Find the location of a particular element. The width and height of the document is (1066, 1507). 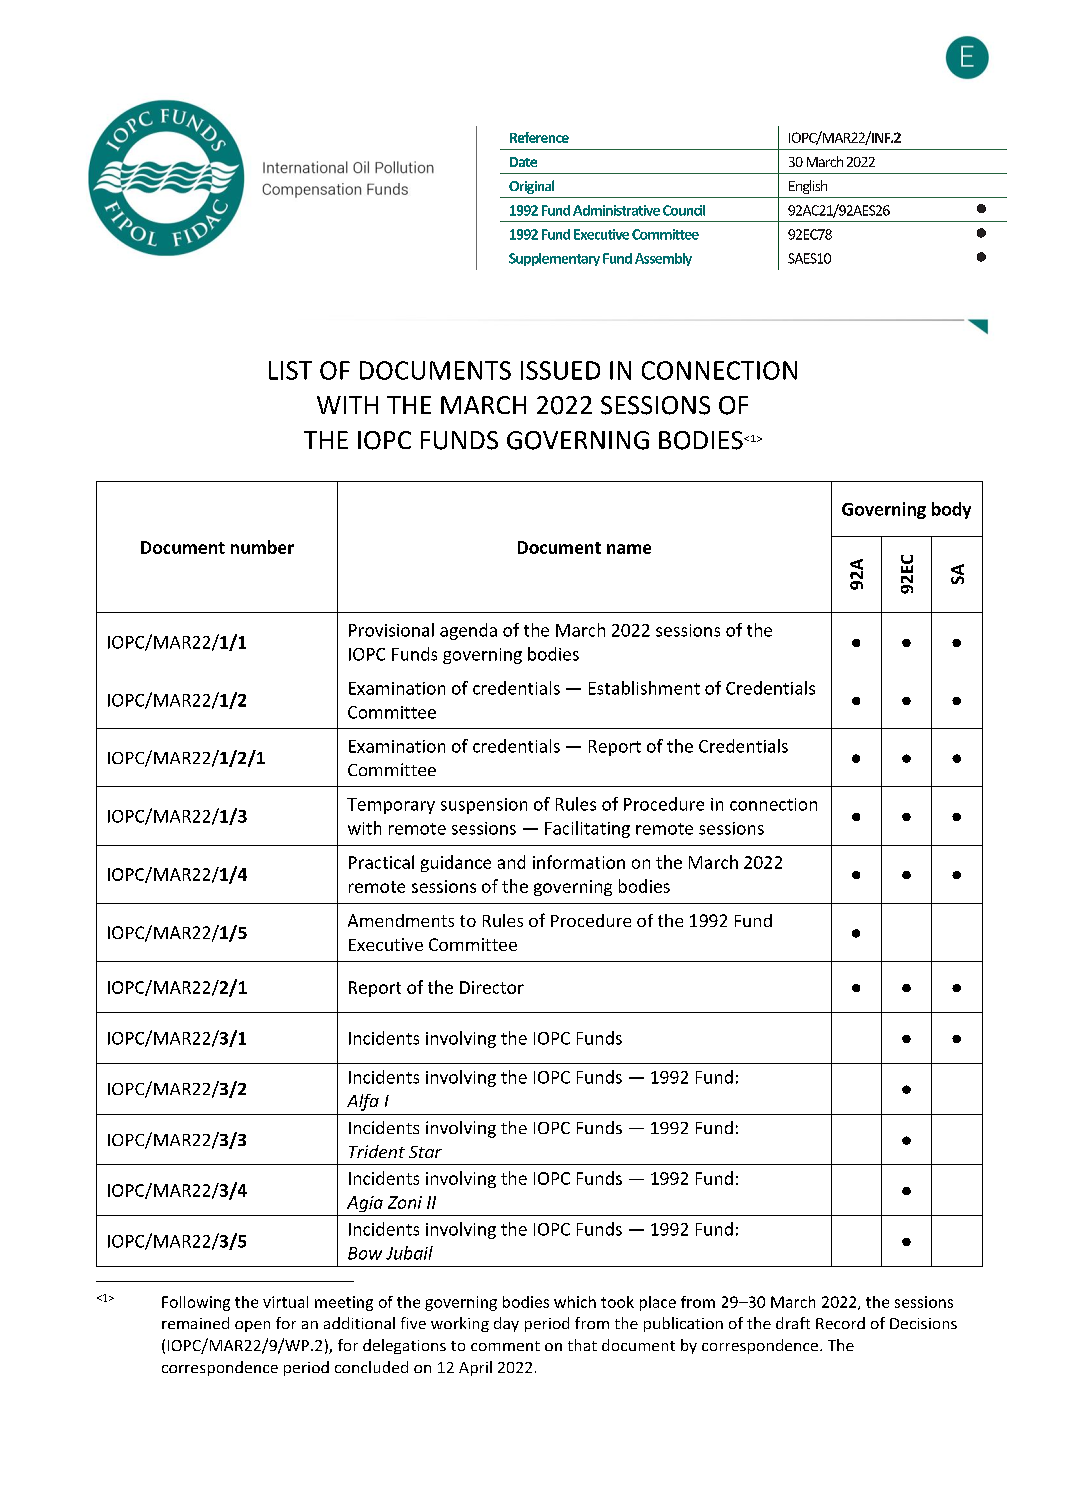

English is located at coordinates (808, 187).
